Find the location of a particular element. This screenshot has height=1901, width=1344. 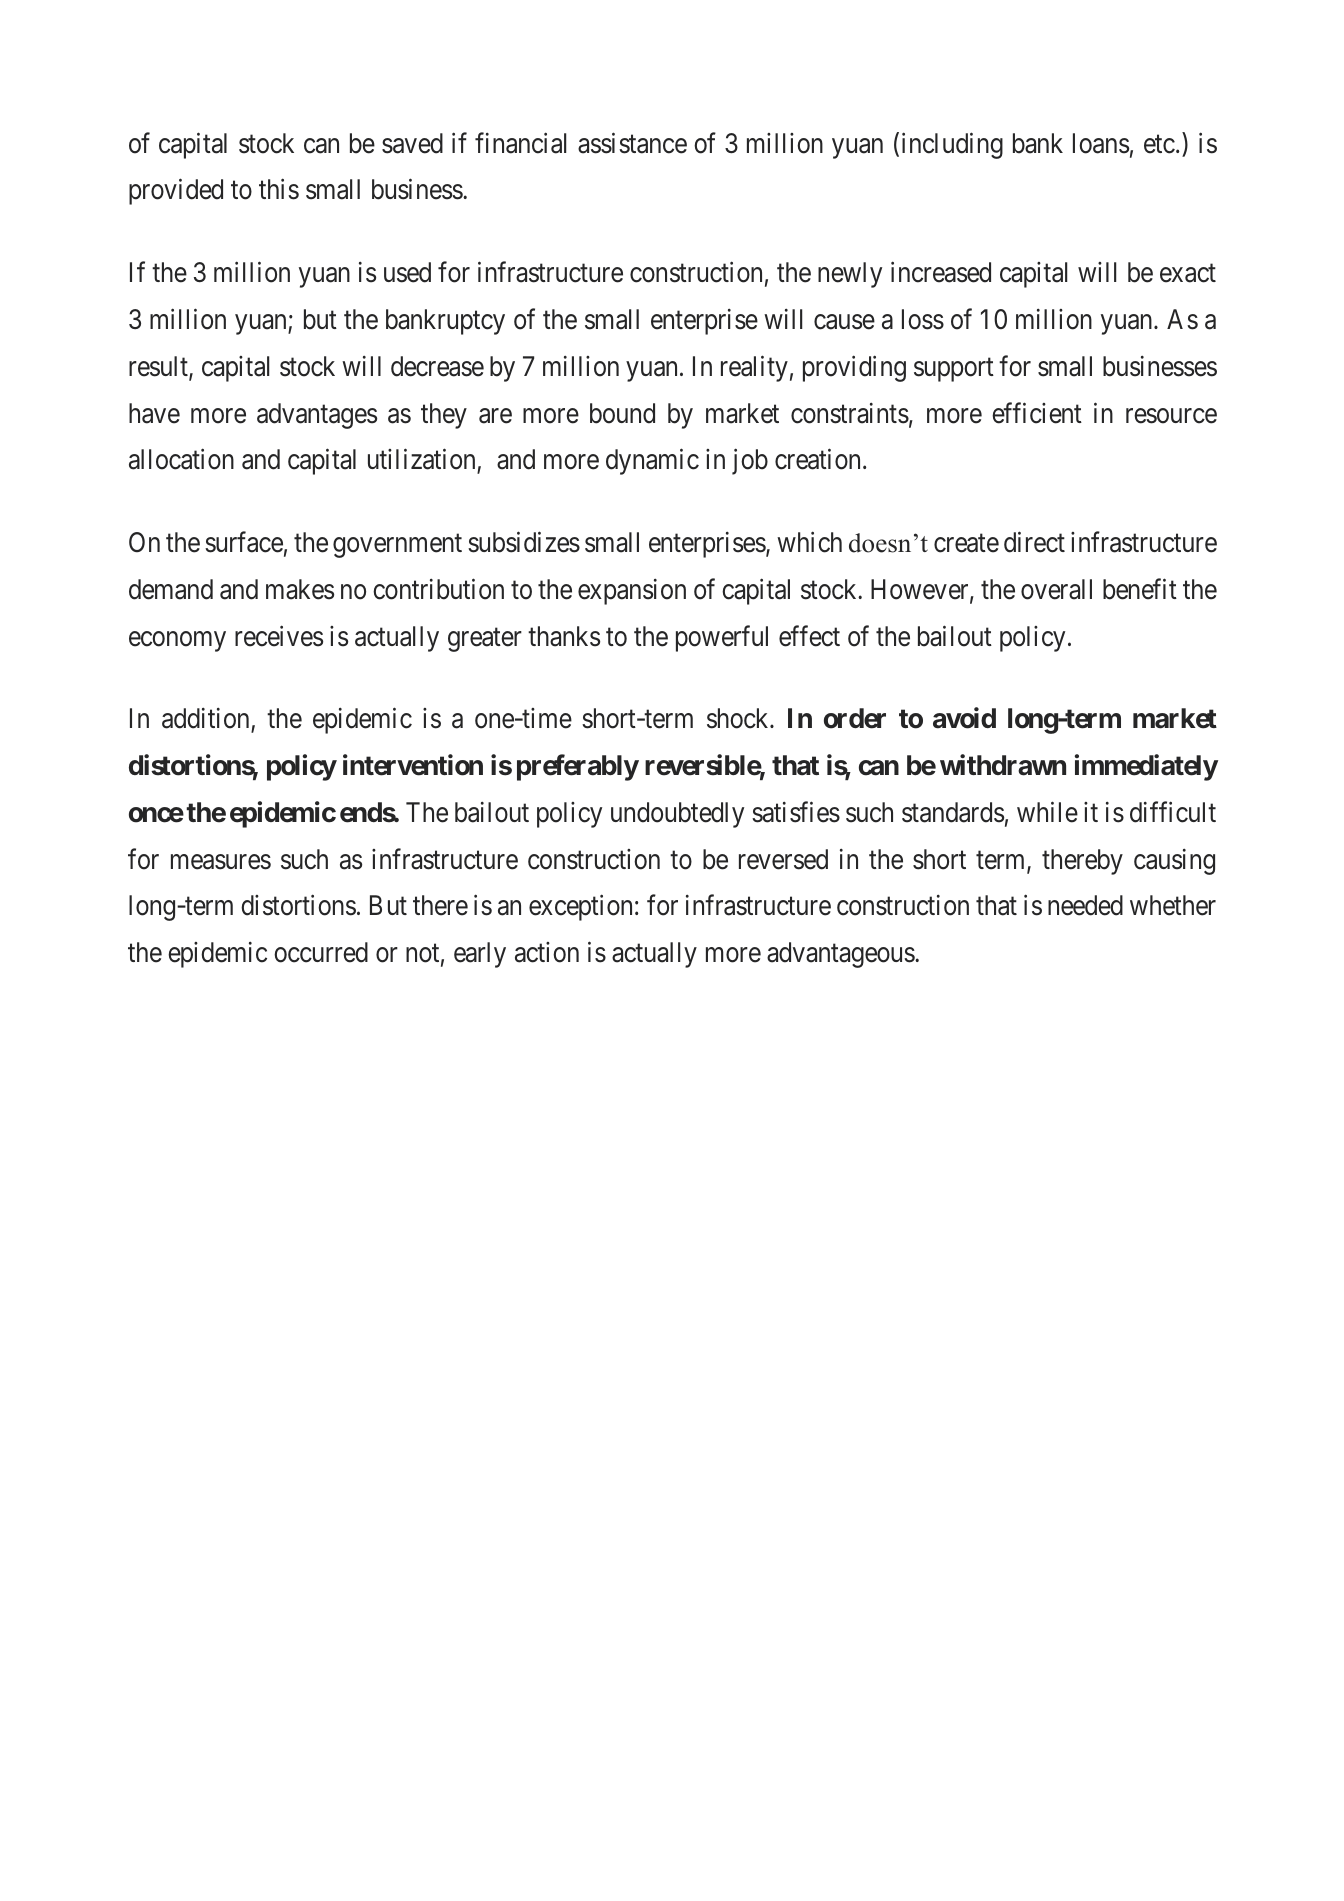

loans is located at coordinates (1101, 143).
